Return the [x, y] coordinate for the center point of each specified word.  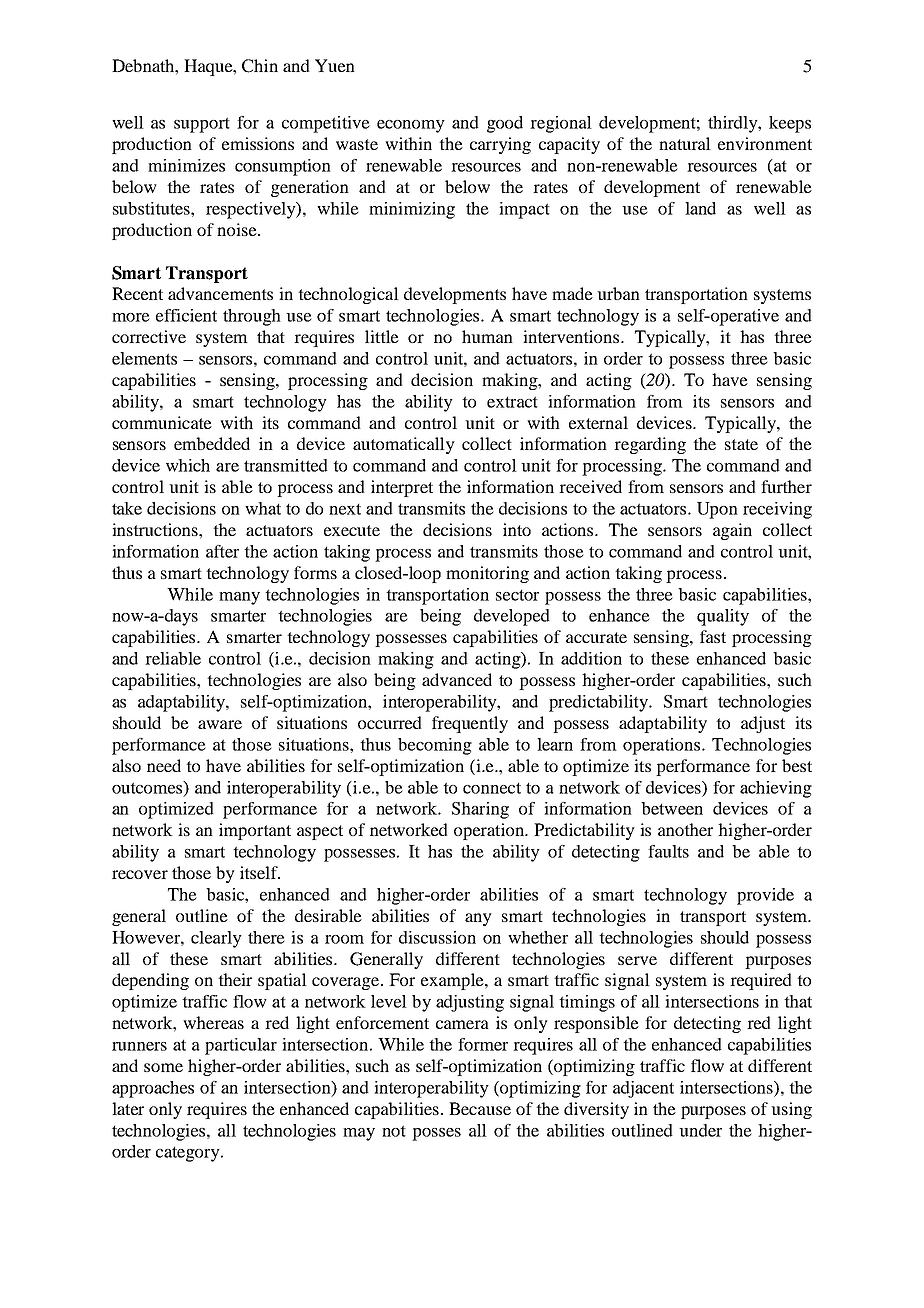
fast [713, 636]
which [188, 465]
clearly [216, 939]
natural [685, 143]
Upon [717, 510]
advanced [457, 679]
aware [220, 724]
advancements [220, 293]
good [505, 124]
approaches [153, 1089]
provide [765, 896]
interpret [402, 488]
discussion [437, 937]
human [487, 336]
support [202, 125]
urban [618, 293]
